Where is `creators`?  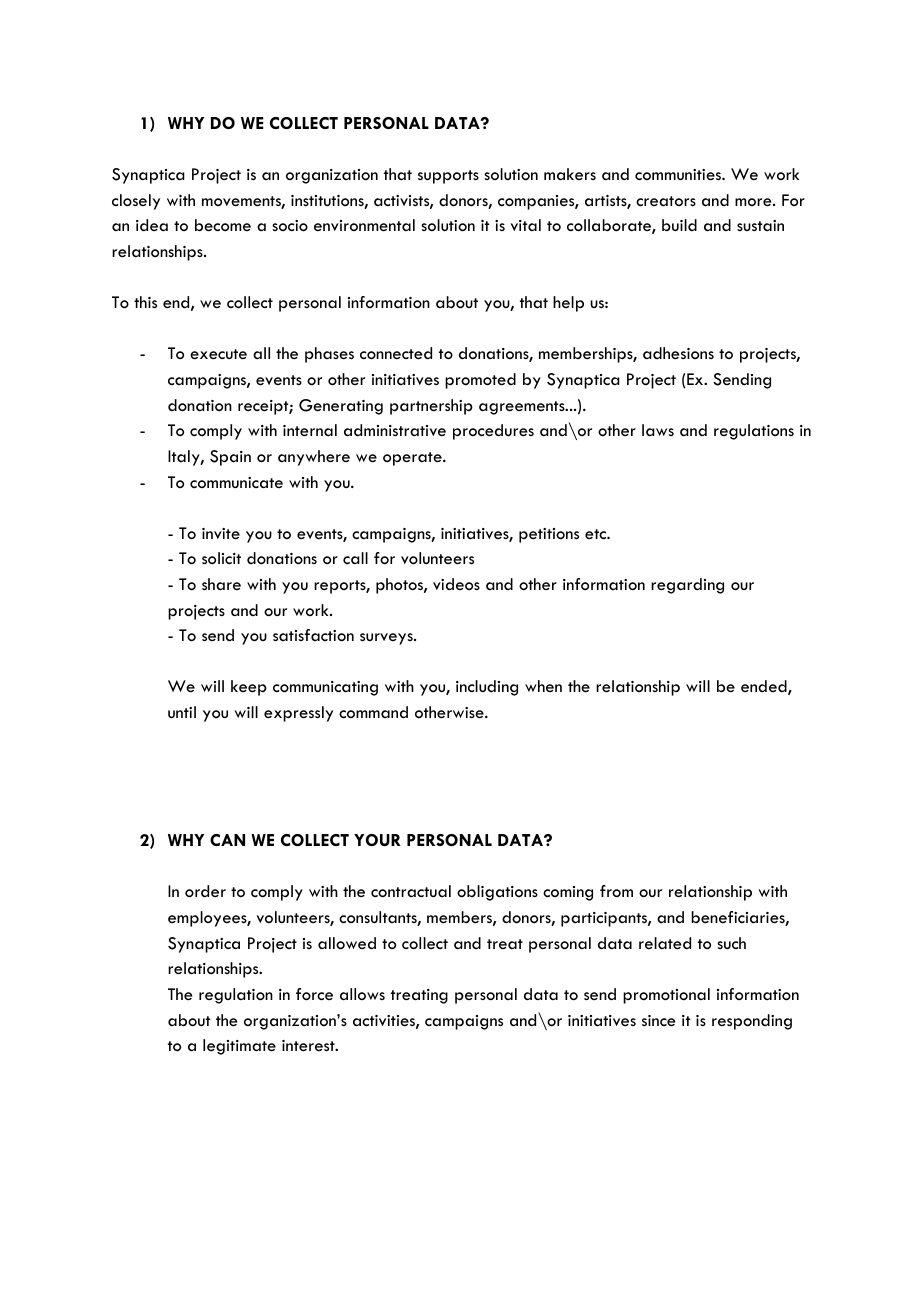
creators is located at coordinates (666, 201).
